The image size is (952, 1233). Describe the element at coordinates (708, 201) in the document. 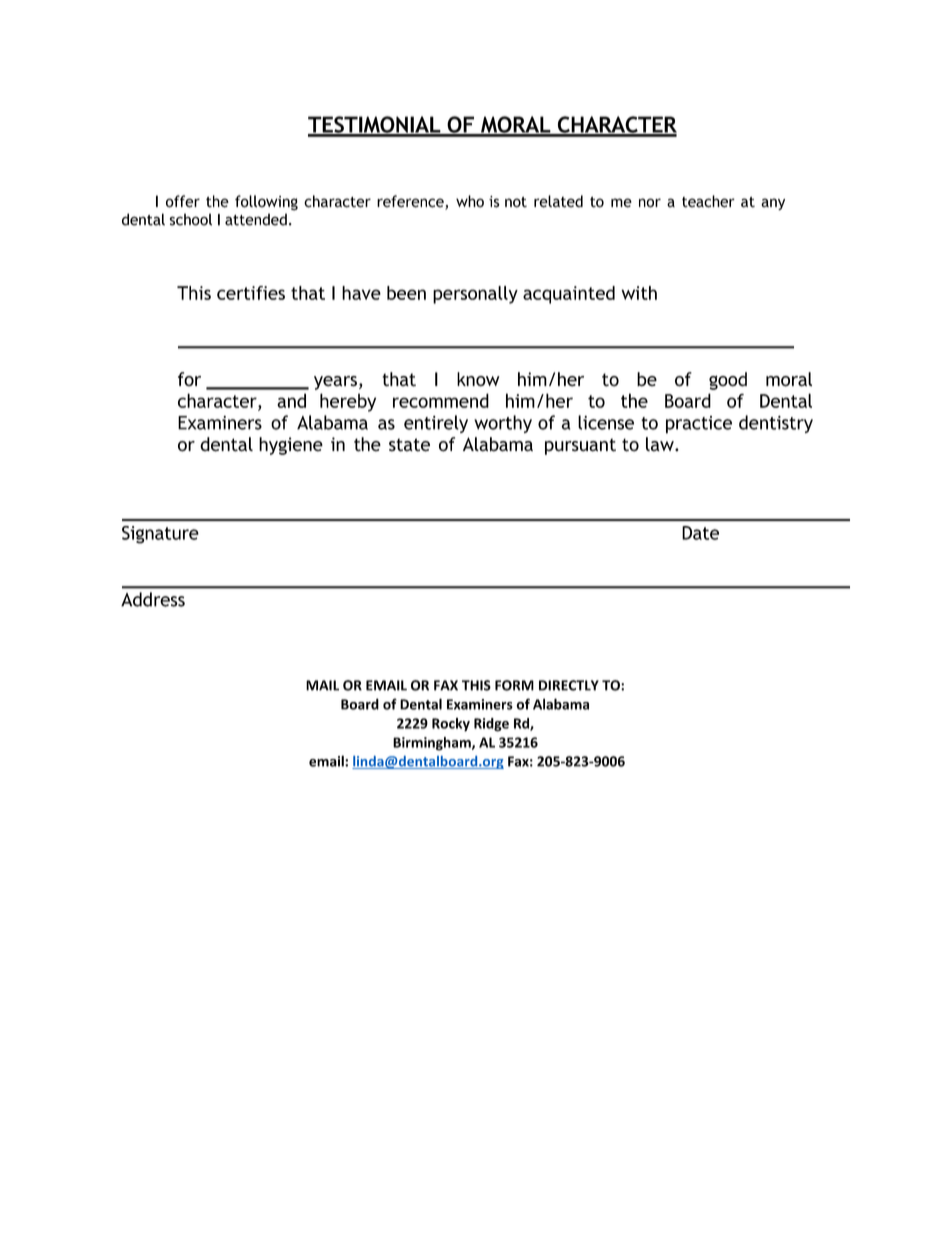

I see `teacher` at that location.
